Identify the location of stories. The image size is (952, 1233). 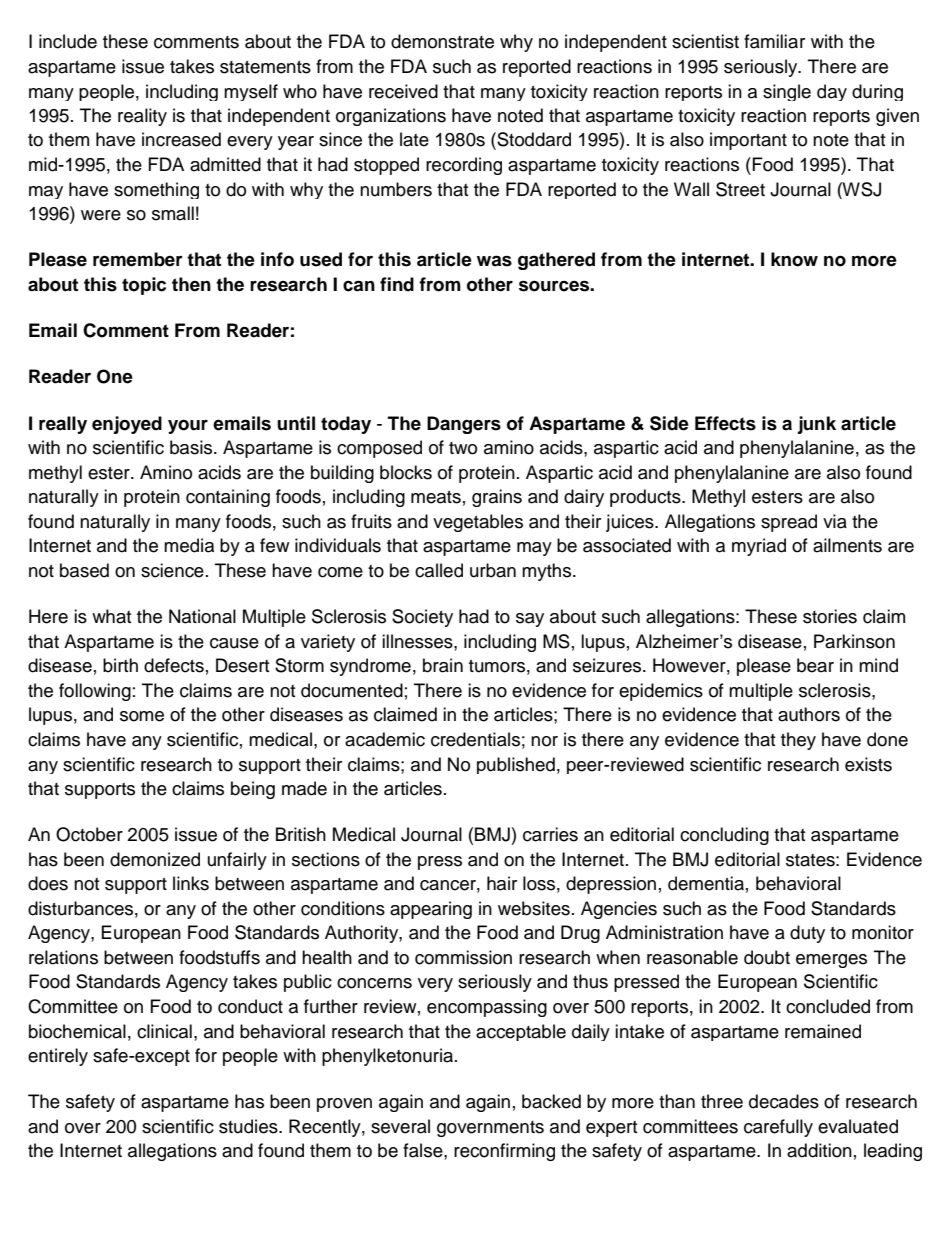
(830, 616).
